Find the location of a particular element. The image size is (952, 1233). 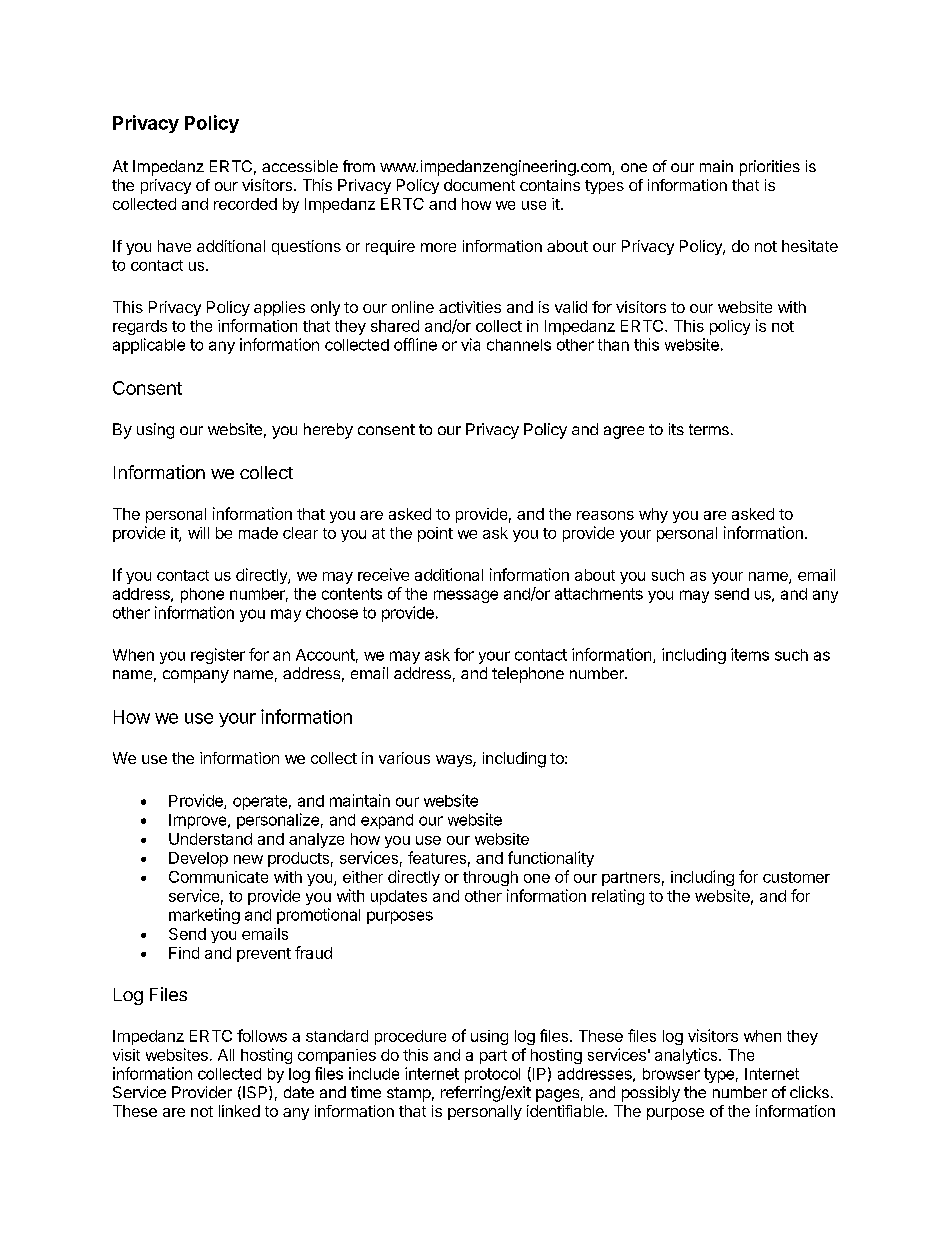

document is located at coordinates (479, 185).
